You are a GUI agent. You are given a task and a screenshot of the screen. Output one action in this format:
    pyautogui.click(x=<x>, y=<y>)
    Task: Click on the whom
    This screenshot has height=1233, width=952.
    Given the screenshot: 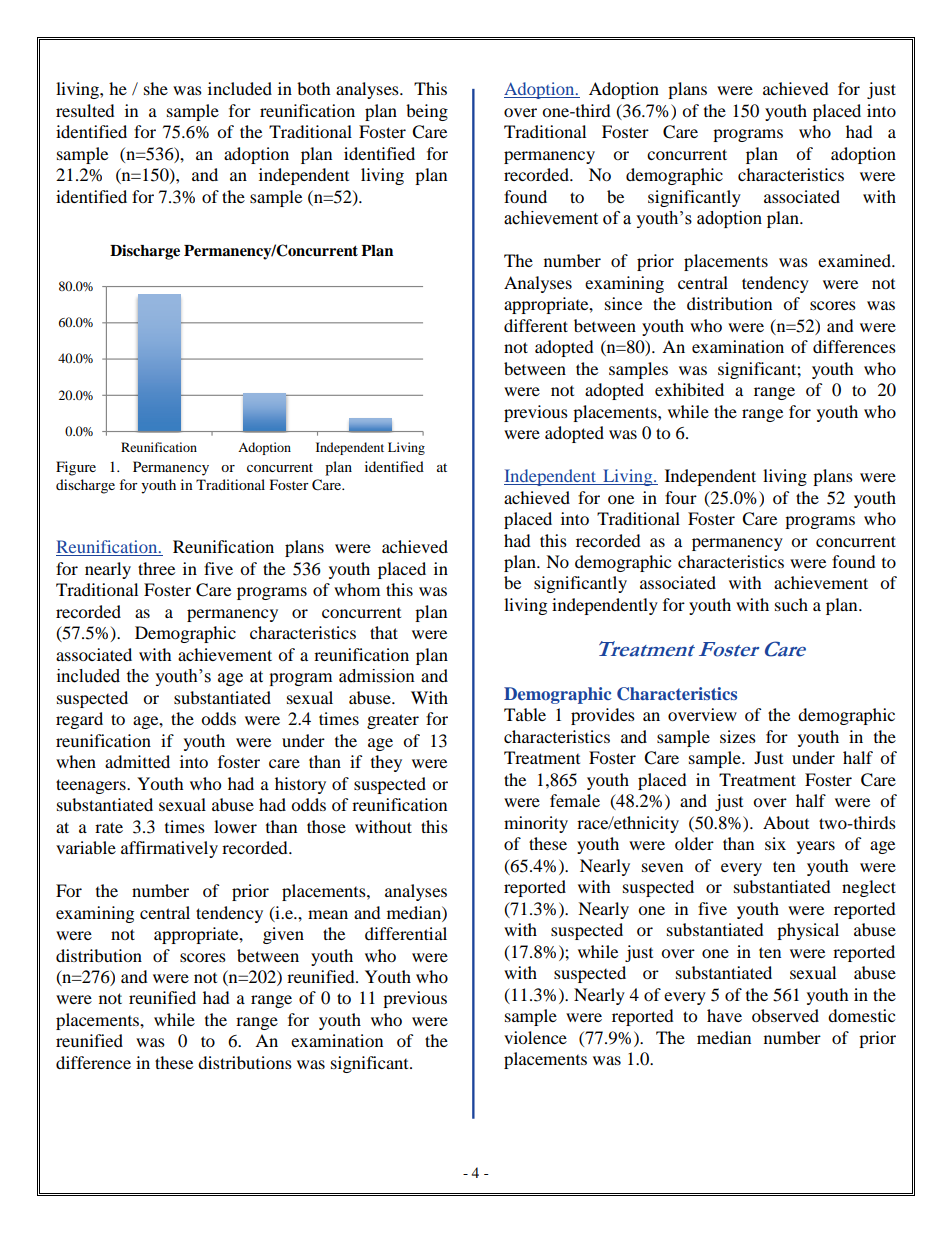 What is the action you would take?
    pyautogui.click(x=357, y=589)
